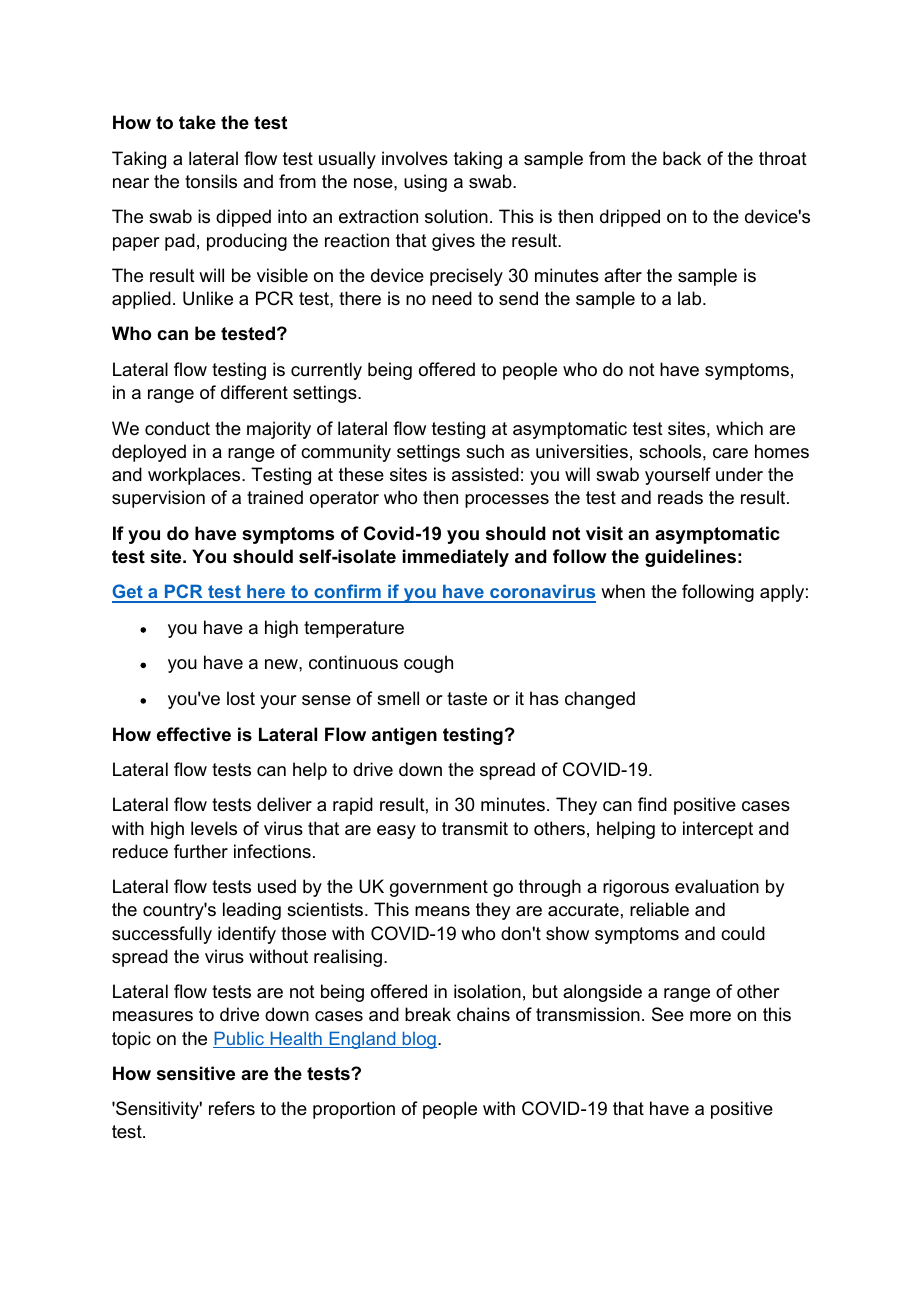 Image resolution: width=924 pixels, height=1308 pixels. What do you see at coordinates (718, 830) in the screenshot?
I see `intercept` at bounding box center [718, 830].
